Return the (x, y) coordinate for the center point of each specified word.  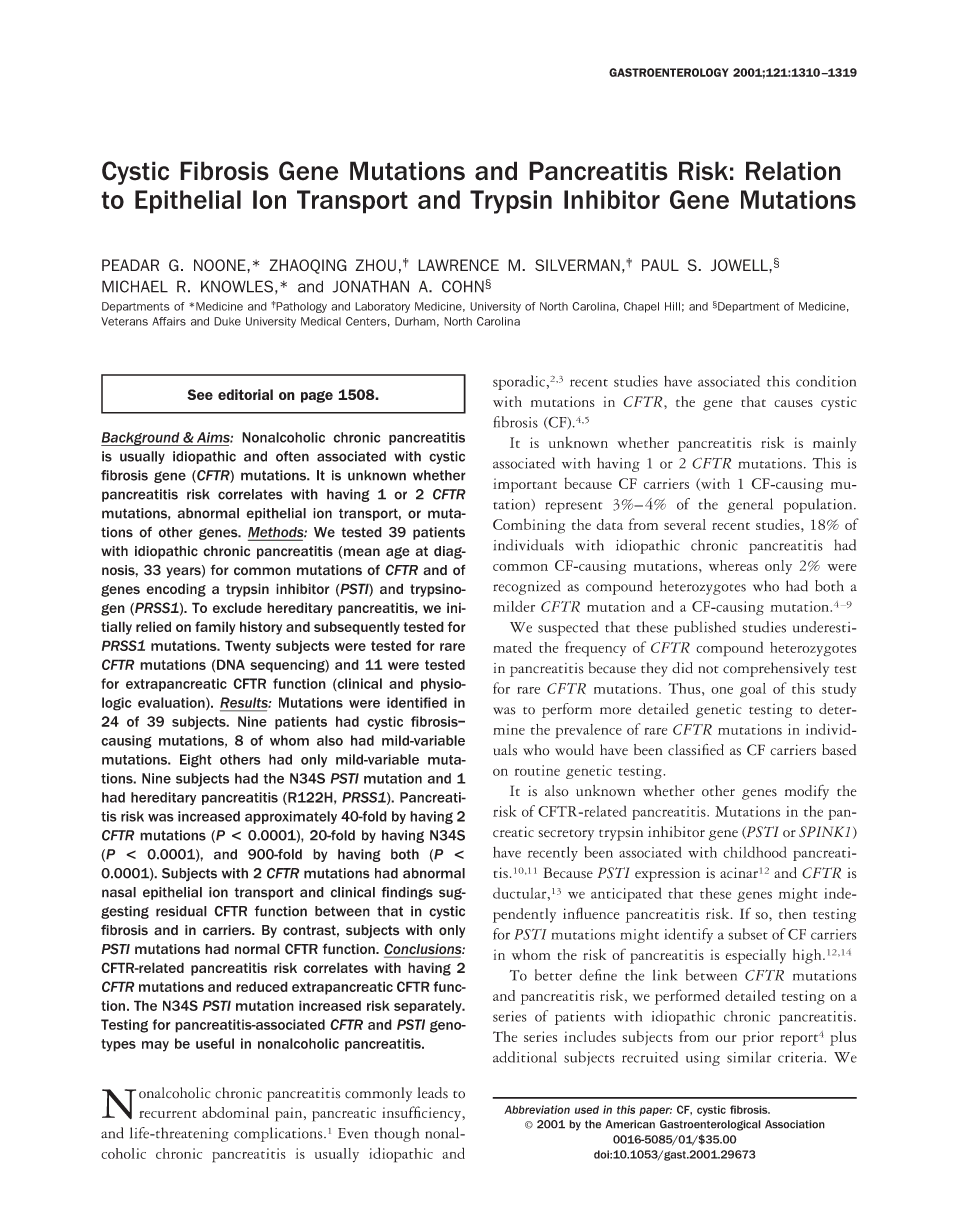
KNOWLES (237, 286)
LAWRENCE (458, 265)
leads (432, 1093)
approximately (291, 817)
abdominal (235, 1112)
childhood (755, 852)
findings (407, 893)
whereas (733, 565)
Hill (672, 306)
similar (749, 1057)
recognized (526, 587)
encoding (176, 590)
